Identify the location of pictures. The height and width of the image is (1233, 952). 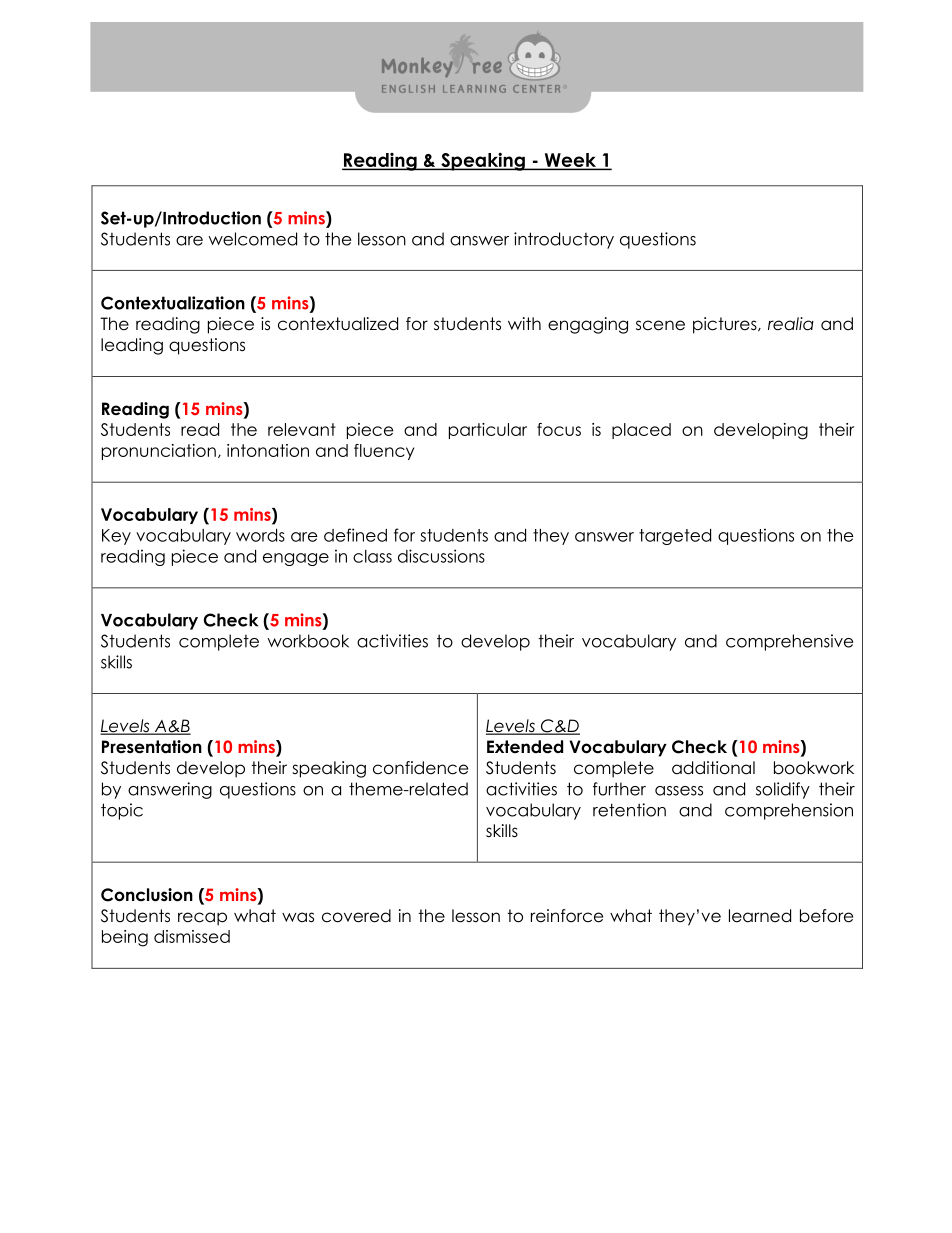
(726, 325).
